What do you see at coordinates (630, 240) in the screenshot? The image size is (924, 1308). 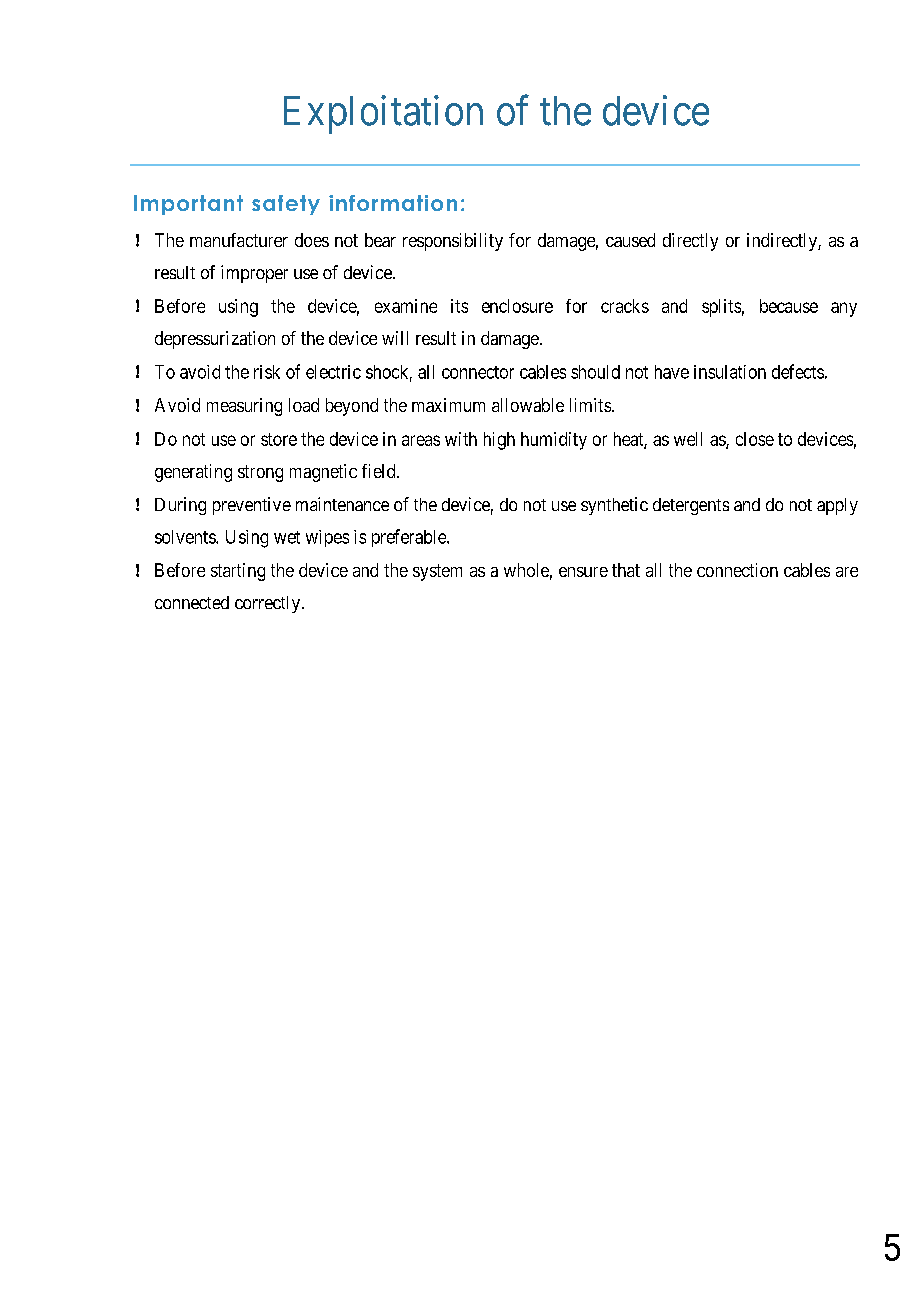 I see `caused` at bounding box center [630, 240].
